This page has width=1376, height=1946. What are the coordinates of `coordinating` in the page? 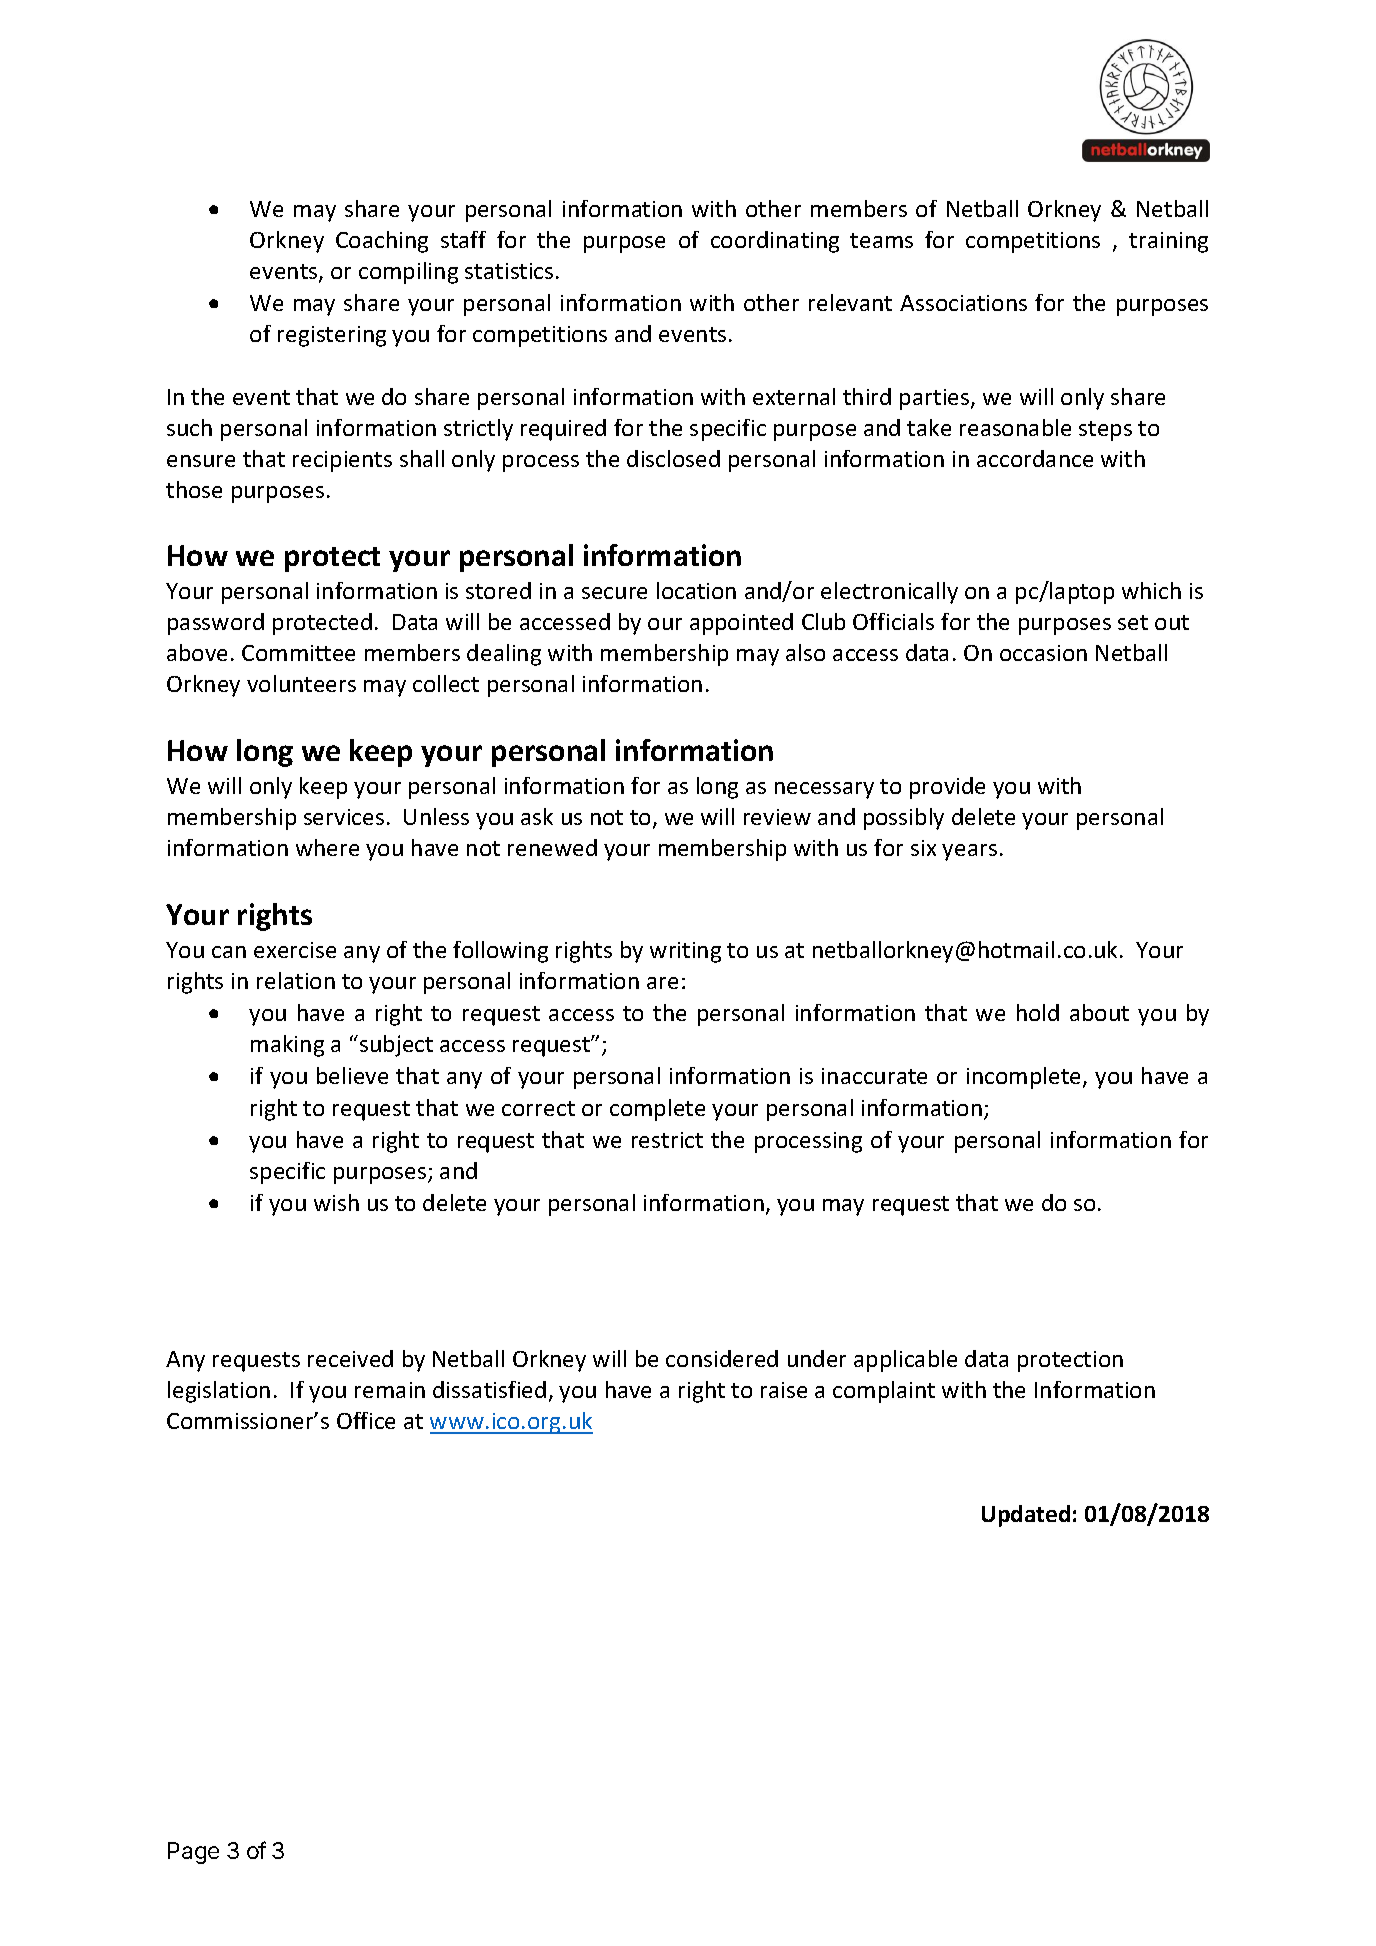 It's located at (775, 242).
